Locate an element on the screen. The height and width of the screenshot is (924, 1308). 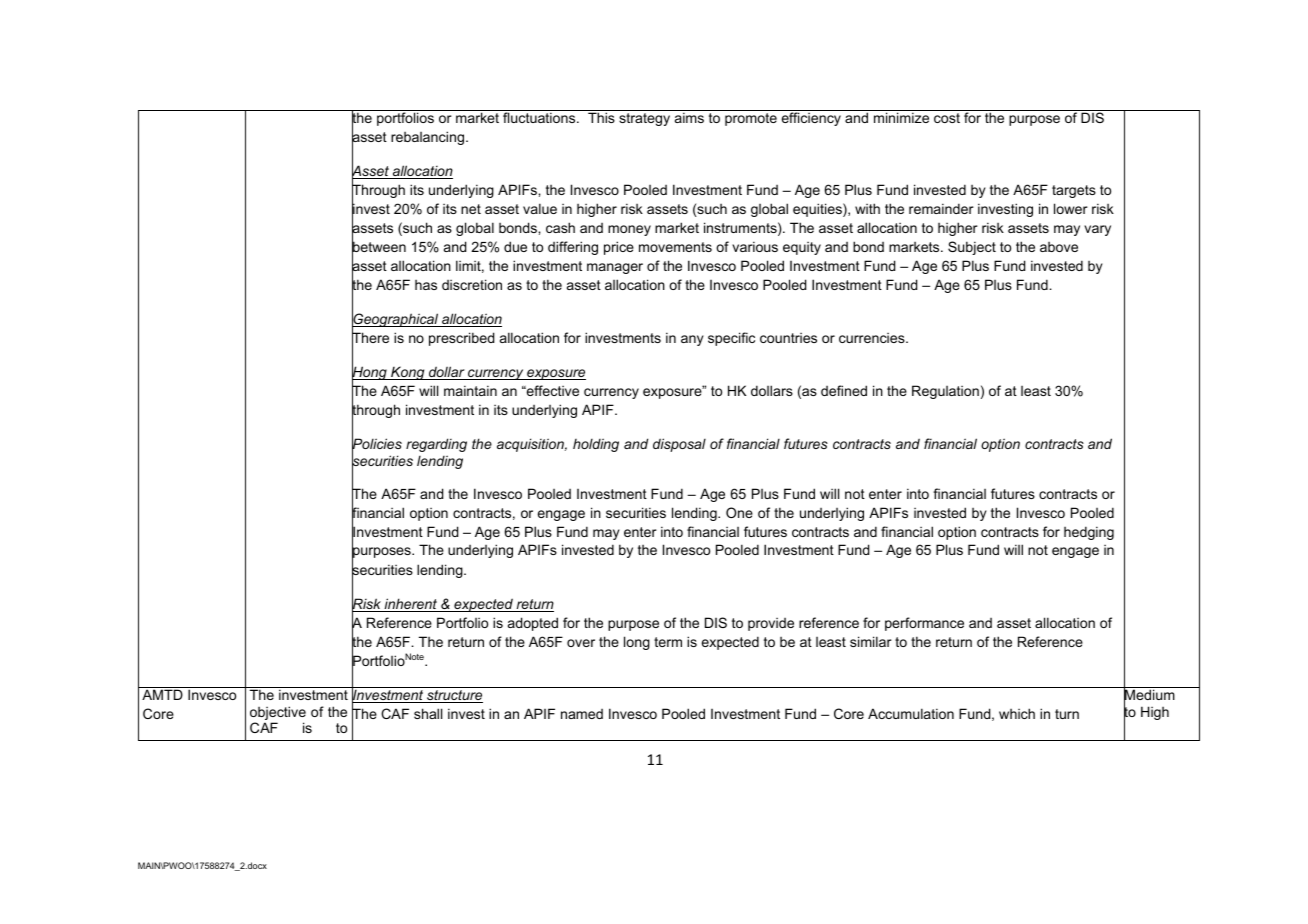
currencies is located at coordinates (873, 338).
